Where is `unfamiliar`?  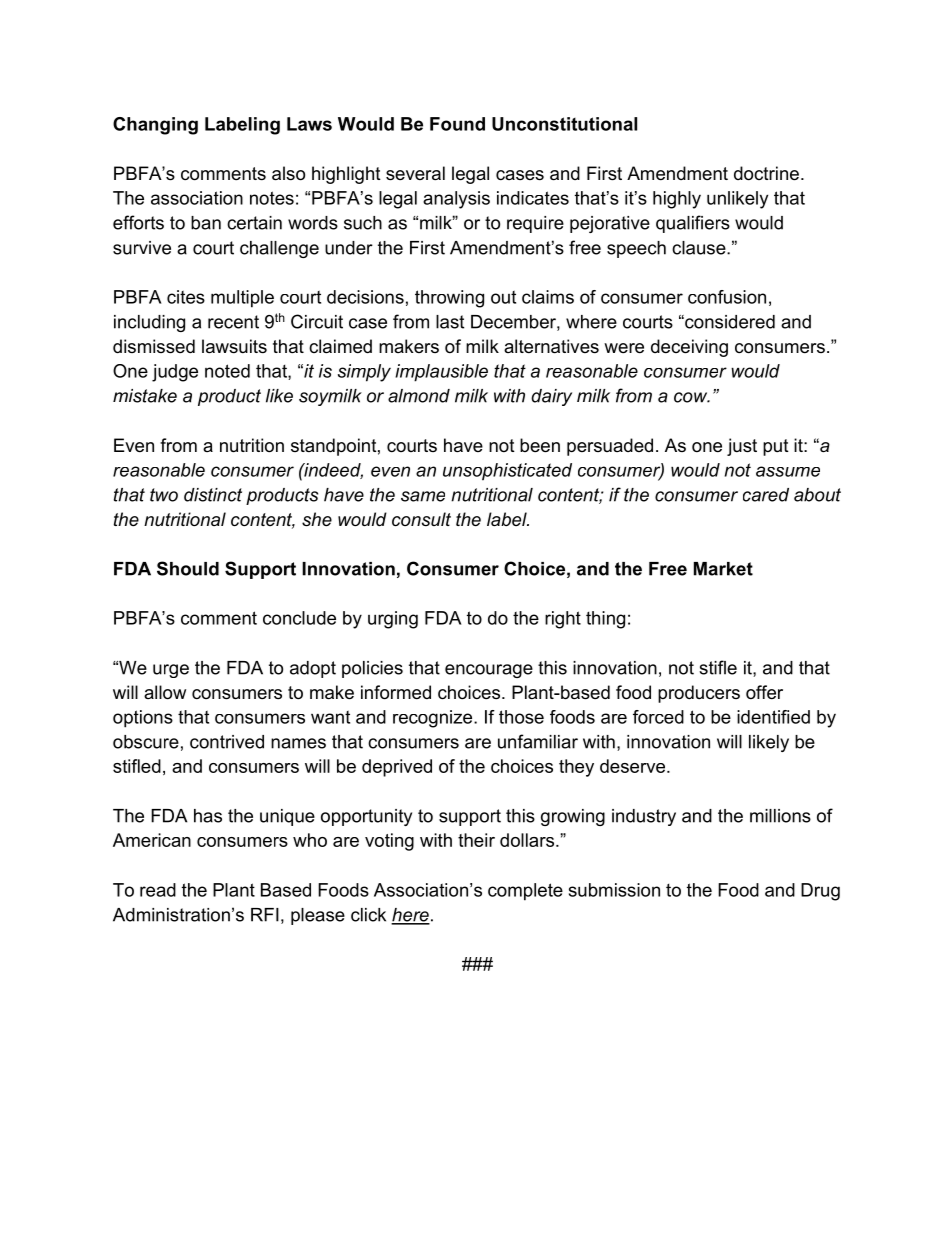 unfamiliar is located at coordinates (538, 741).
